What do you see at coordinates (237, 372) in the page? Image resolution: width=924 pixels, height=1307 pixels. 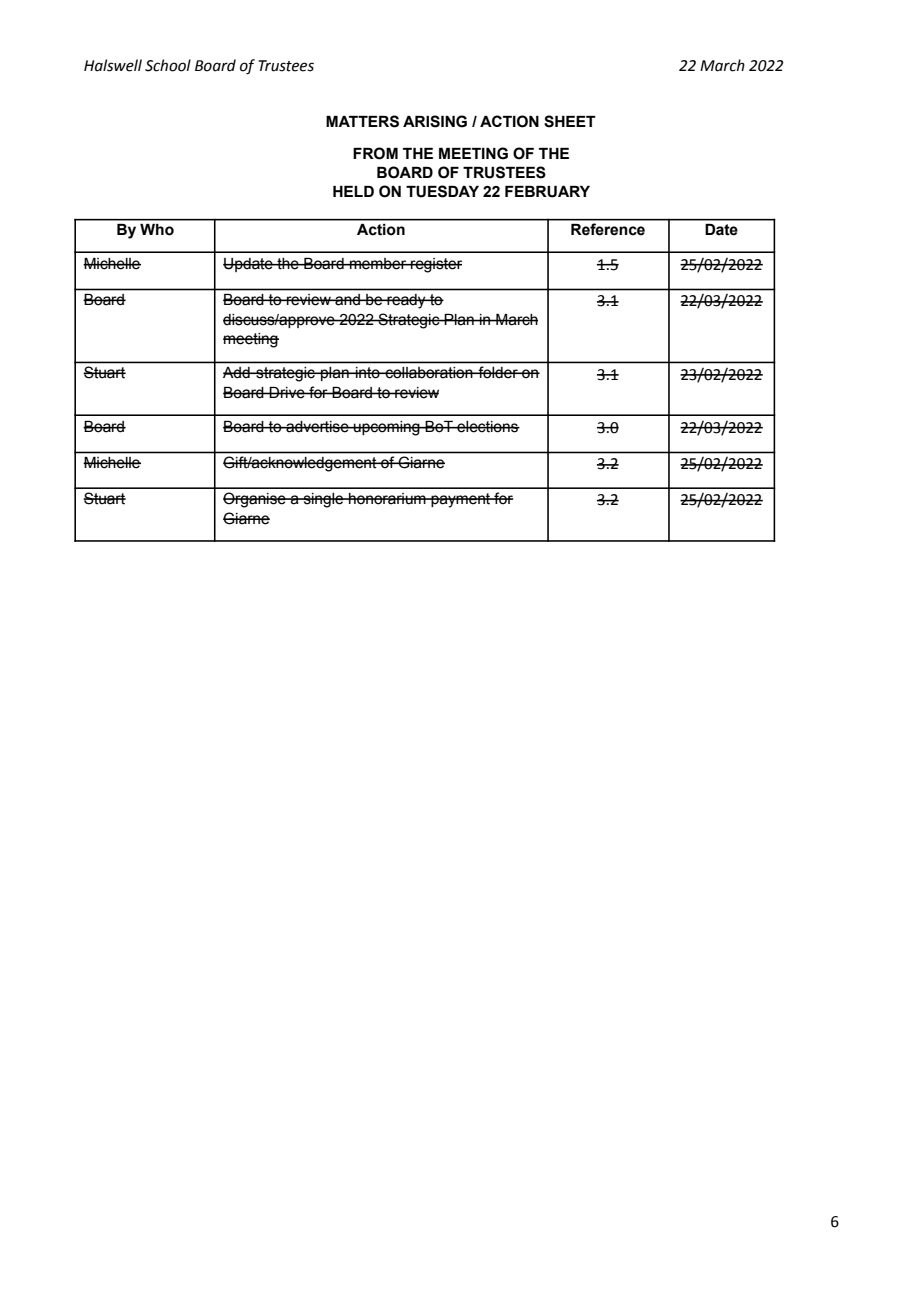 I see `Add` at bounding box center [237, 372].
